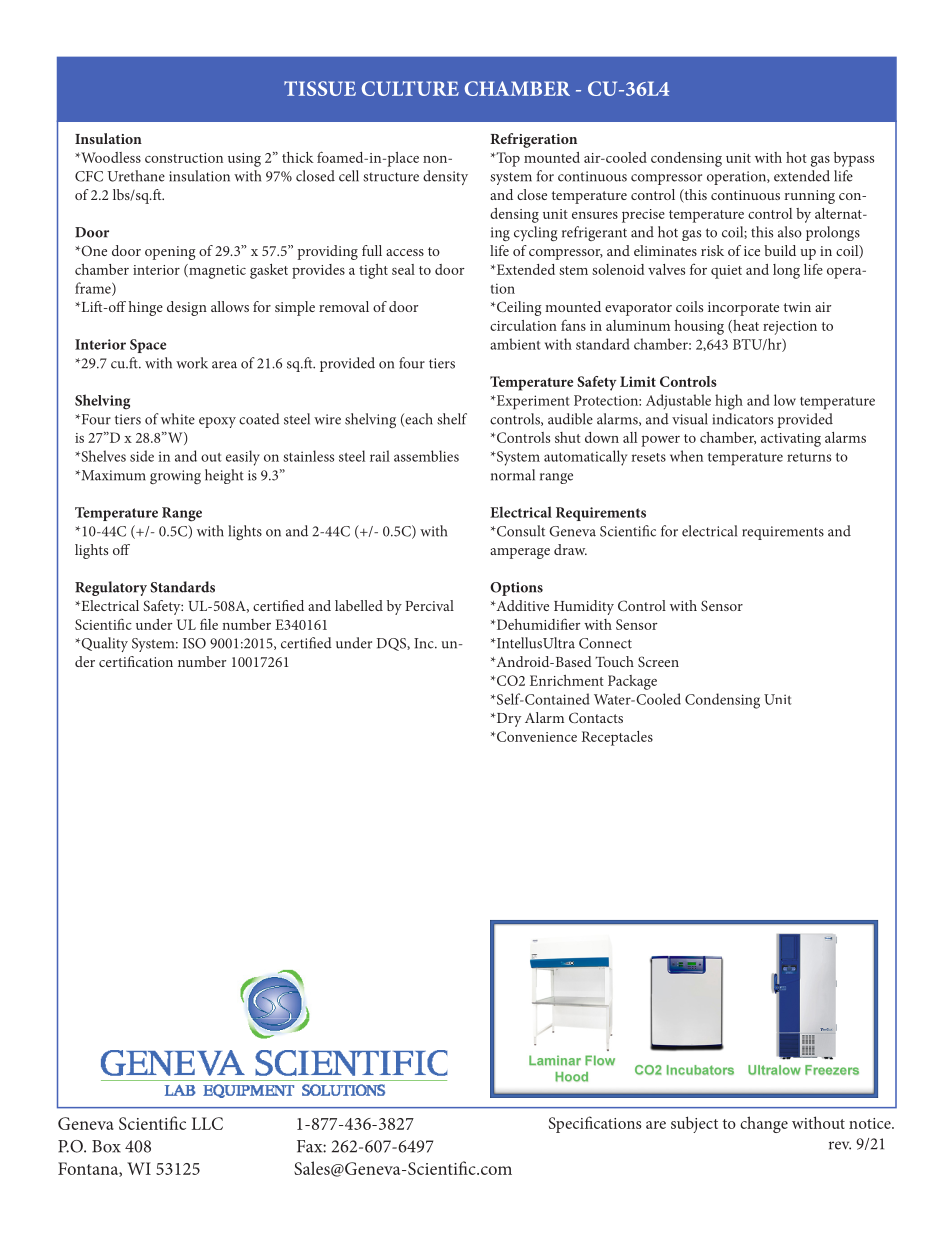  Describe the element at coordinates (194, 643) in the screenshot. I see `ISO` at that location.
